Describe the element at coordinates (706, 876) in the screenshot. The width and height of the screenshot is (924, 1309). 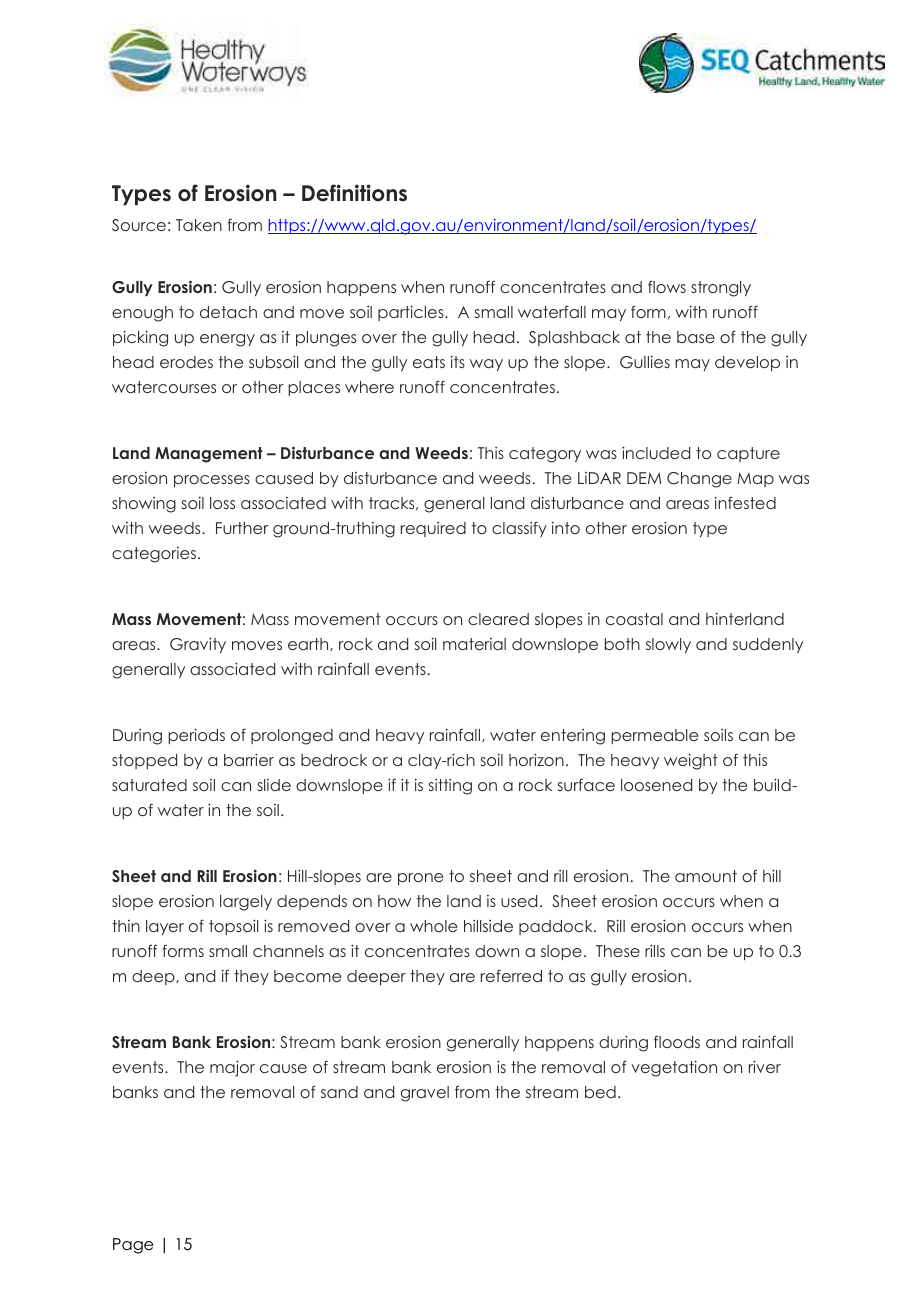
I see `amount` at that location.
